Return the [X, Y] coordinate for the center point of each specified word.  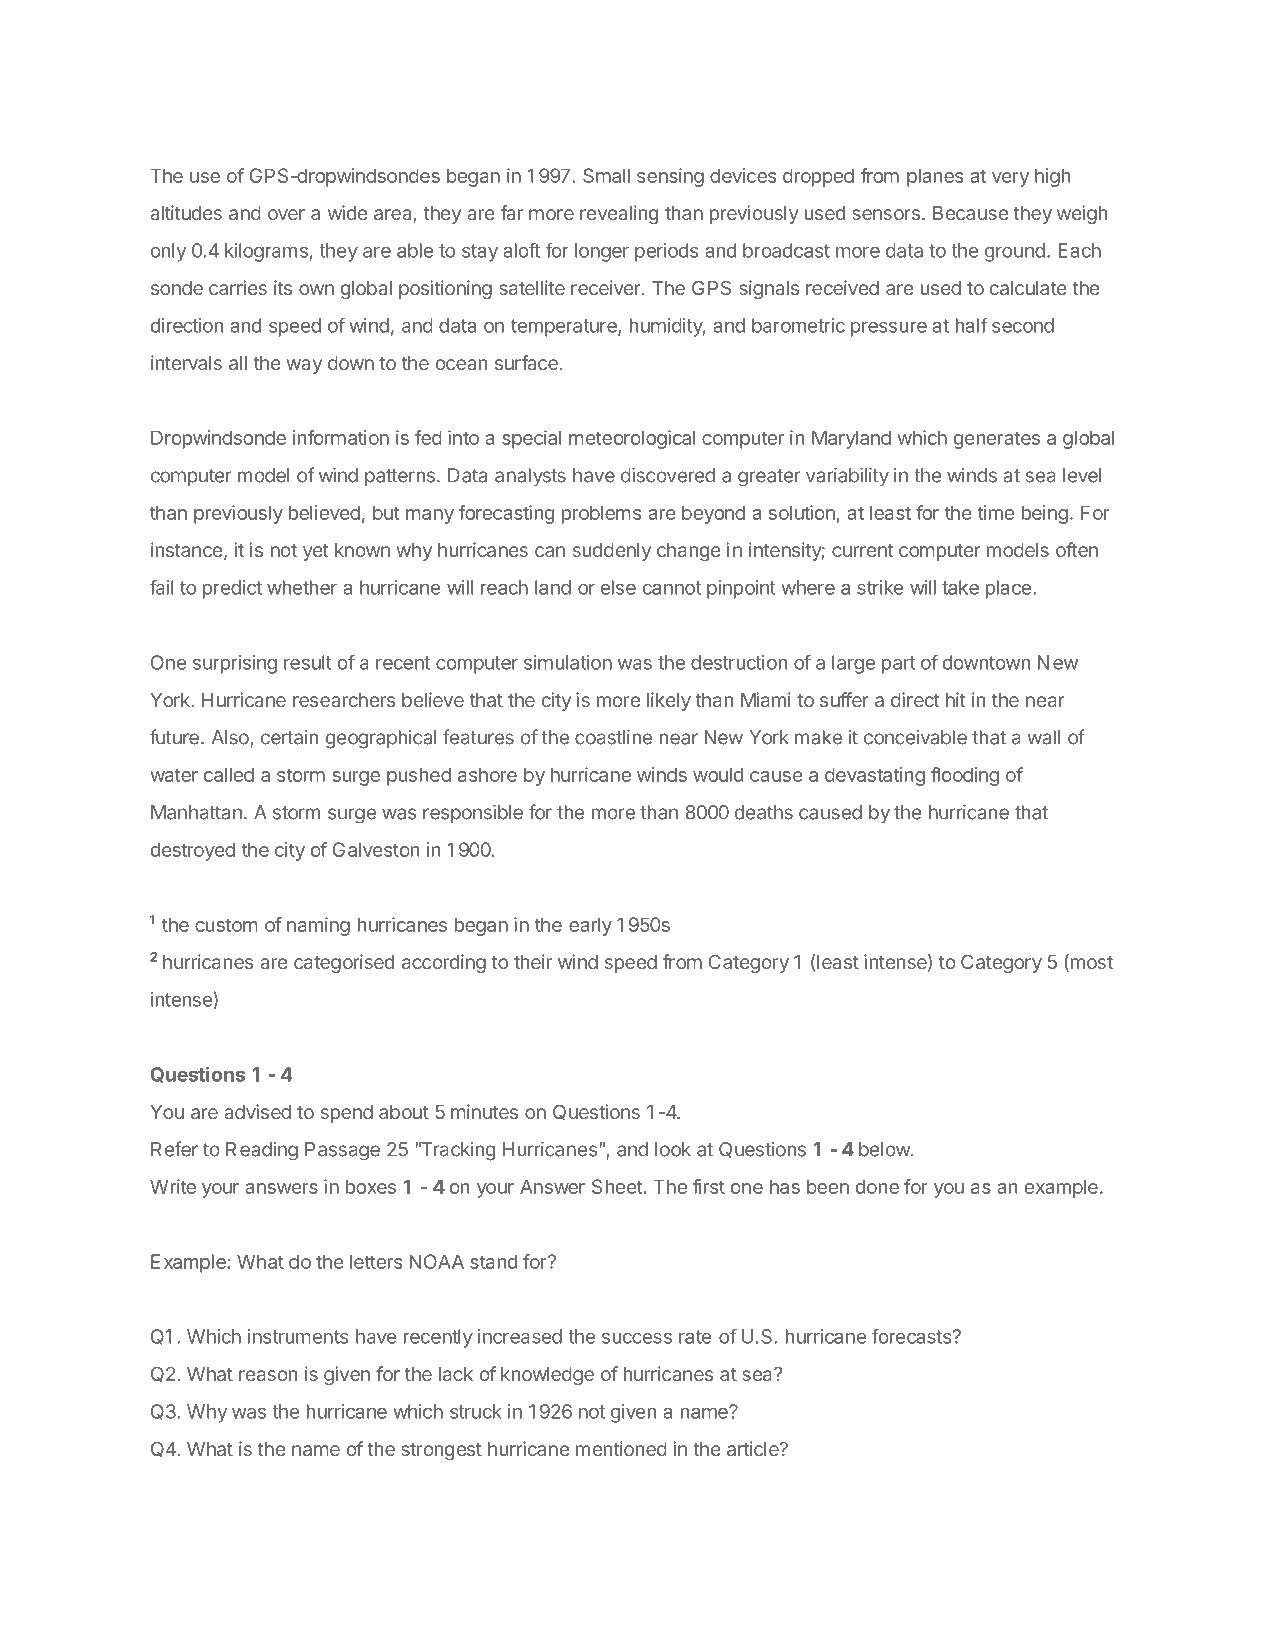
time [996, 512]
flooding [965, 776]
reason [268, 1375]
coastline [613, 737]
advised [257, 1111]
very [1010, 179]
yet [316, 552]
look [673, 1149]
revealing [619, 214]
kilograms [267, 252]
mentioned [621, 1448]
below [885, 1149]
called [229, 774]
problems [601, 514]
